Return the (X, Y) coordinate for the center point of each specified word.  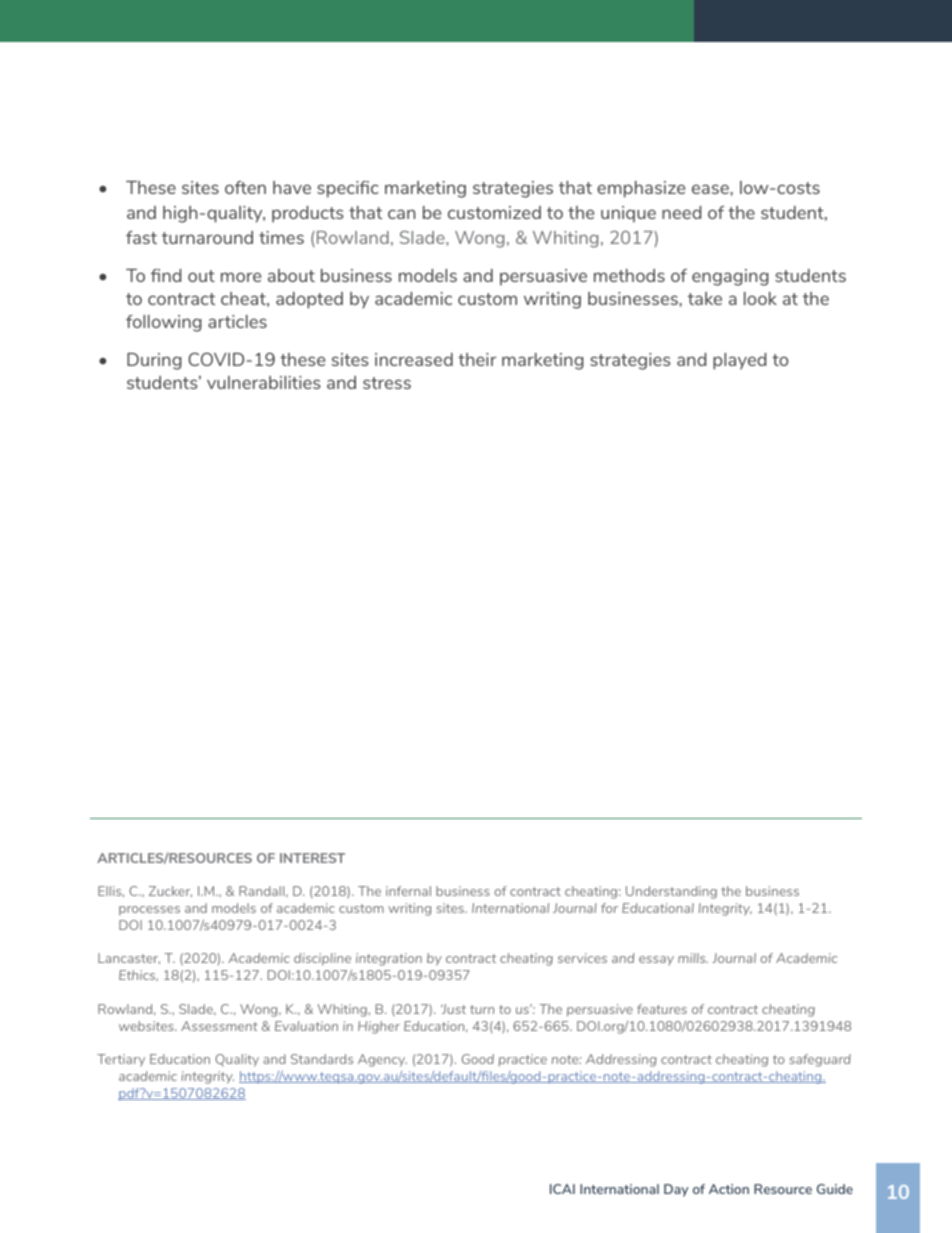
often (245, 187)
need (681, 212)
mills (693, 958)
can (401, 214)
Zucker (170, 891)
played (739, 361)
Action (729, 1189)
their (477, 359)
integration (389, 959)
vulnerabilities (264, 382)
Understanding (671, 892)
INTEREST (312, 858)
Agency (382, 1060)
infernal (408, 891)
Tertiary (121, 1060)
